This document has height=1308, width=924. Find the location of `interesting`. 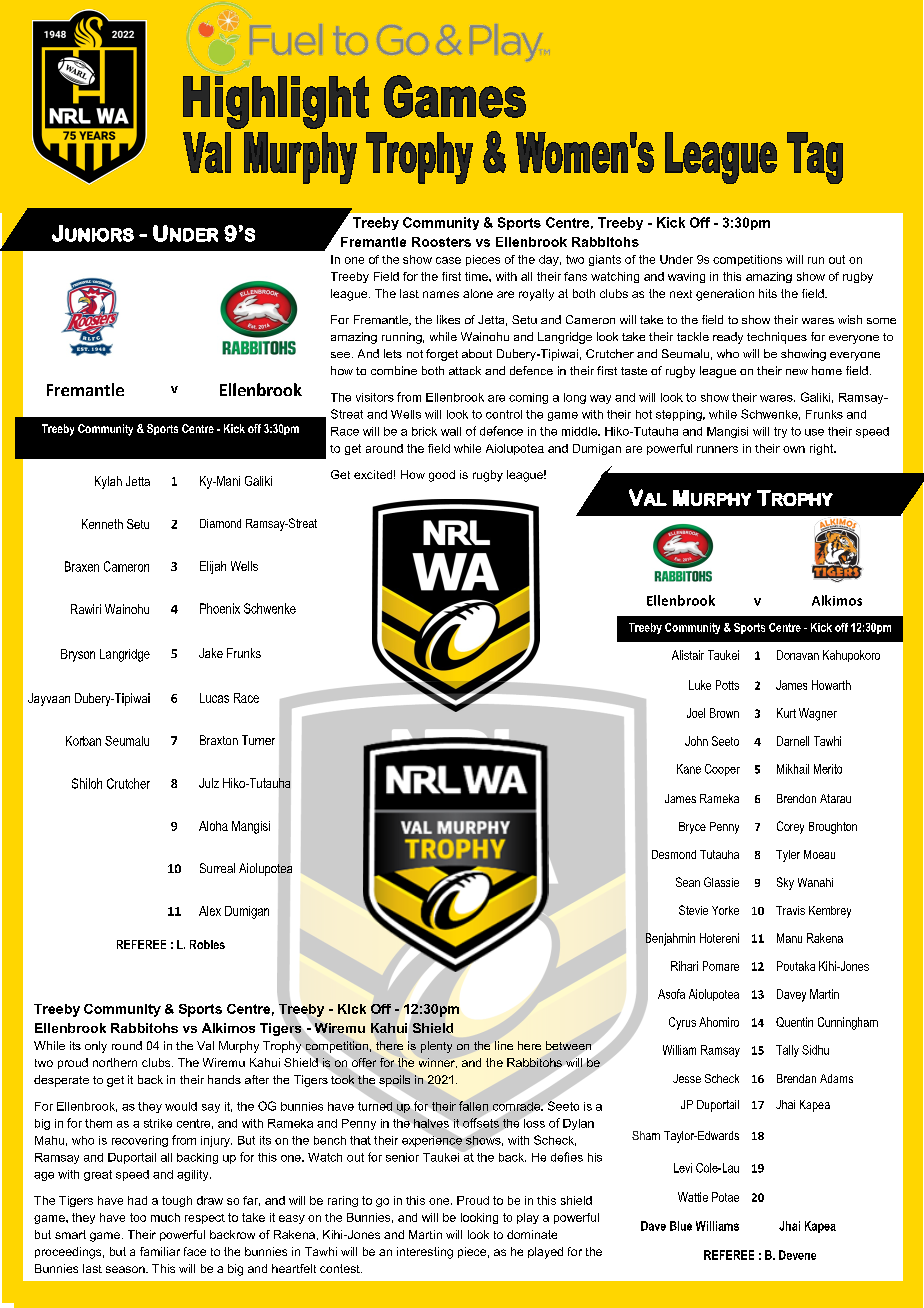

interesting is located at coordinates (425, 1253).
